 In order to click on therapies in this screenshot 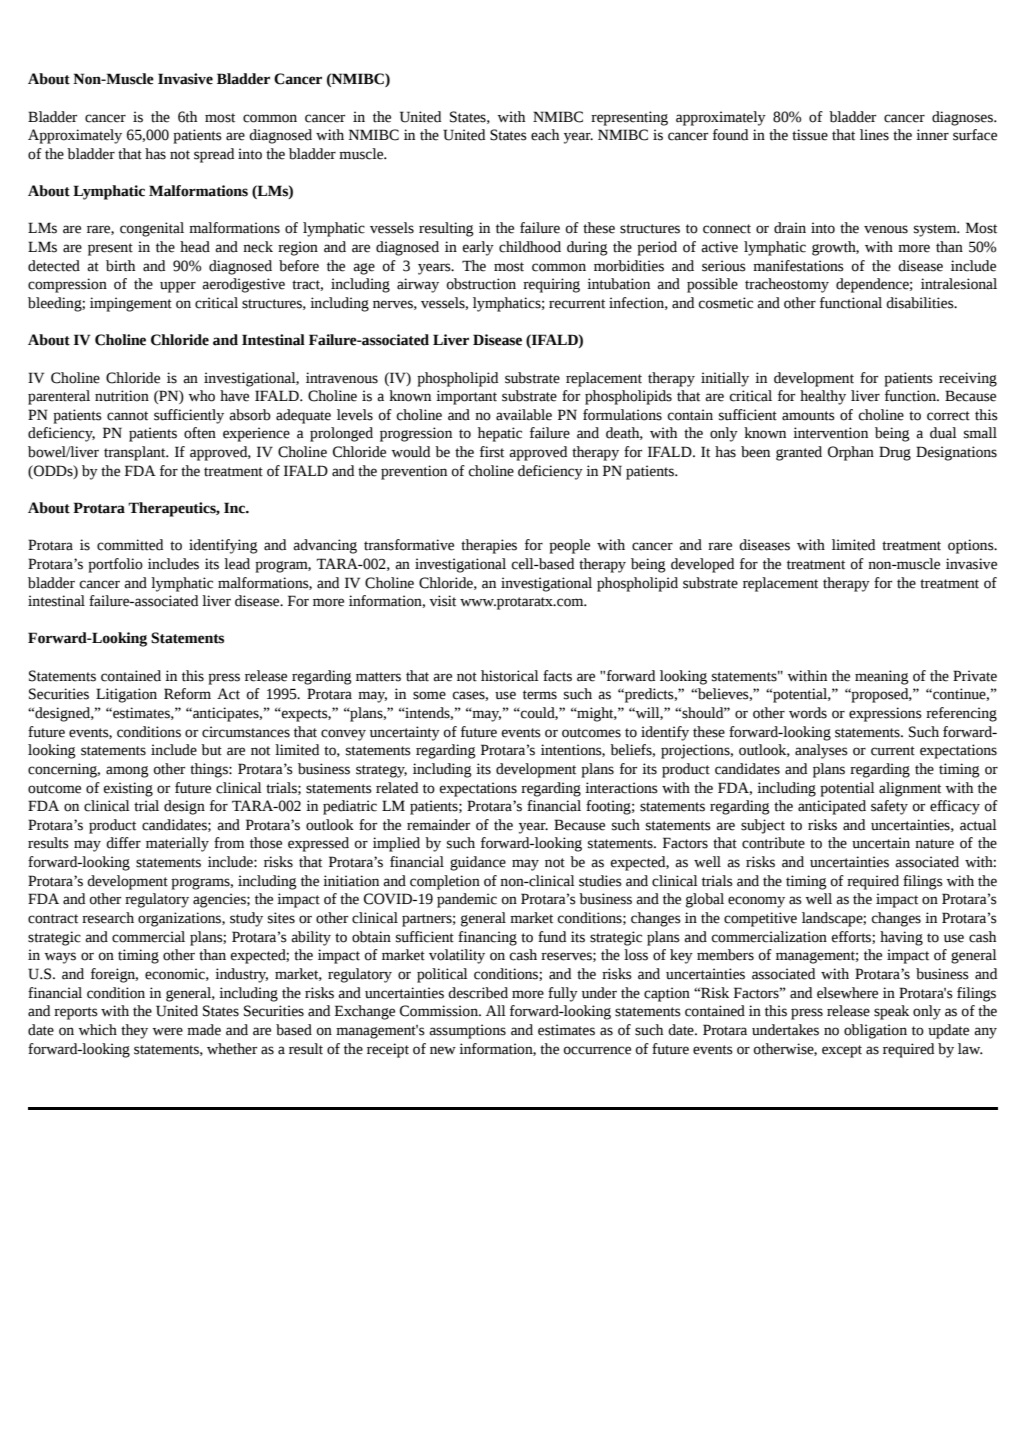, I will do `click(489, 546)`.
